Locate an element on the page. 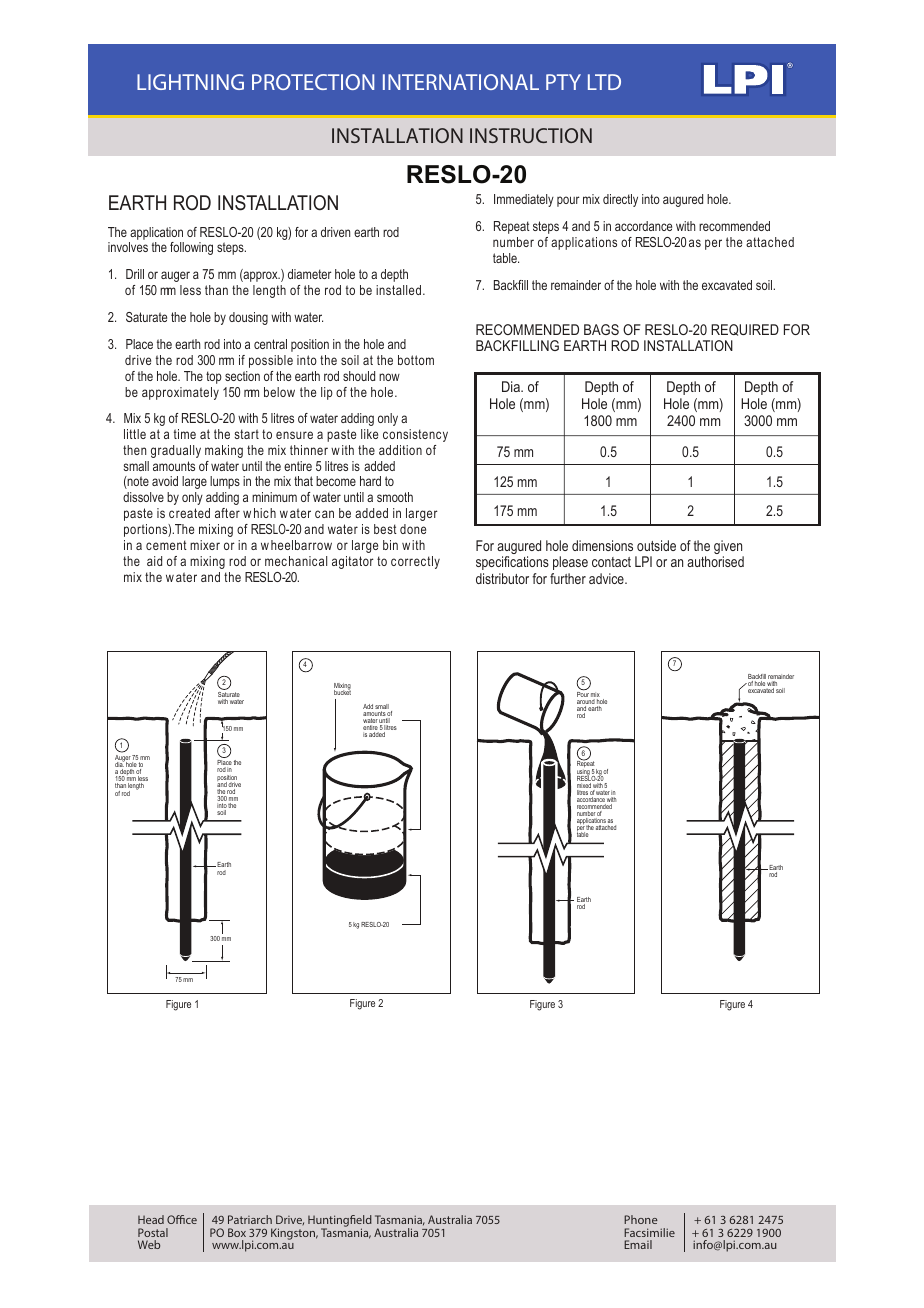  LIGHTNING is located at coordinates (190, 82).
